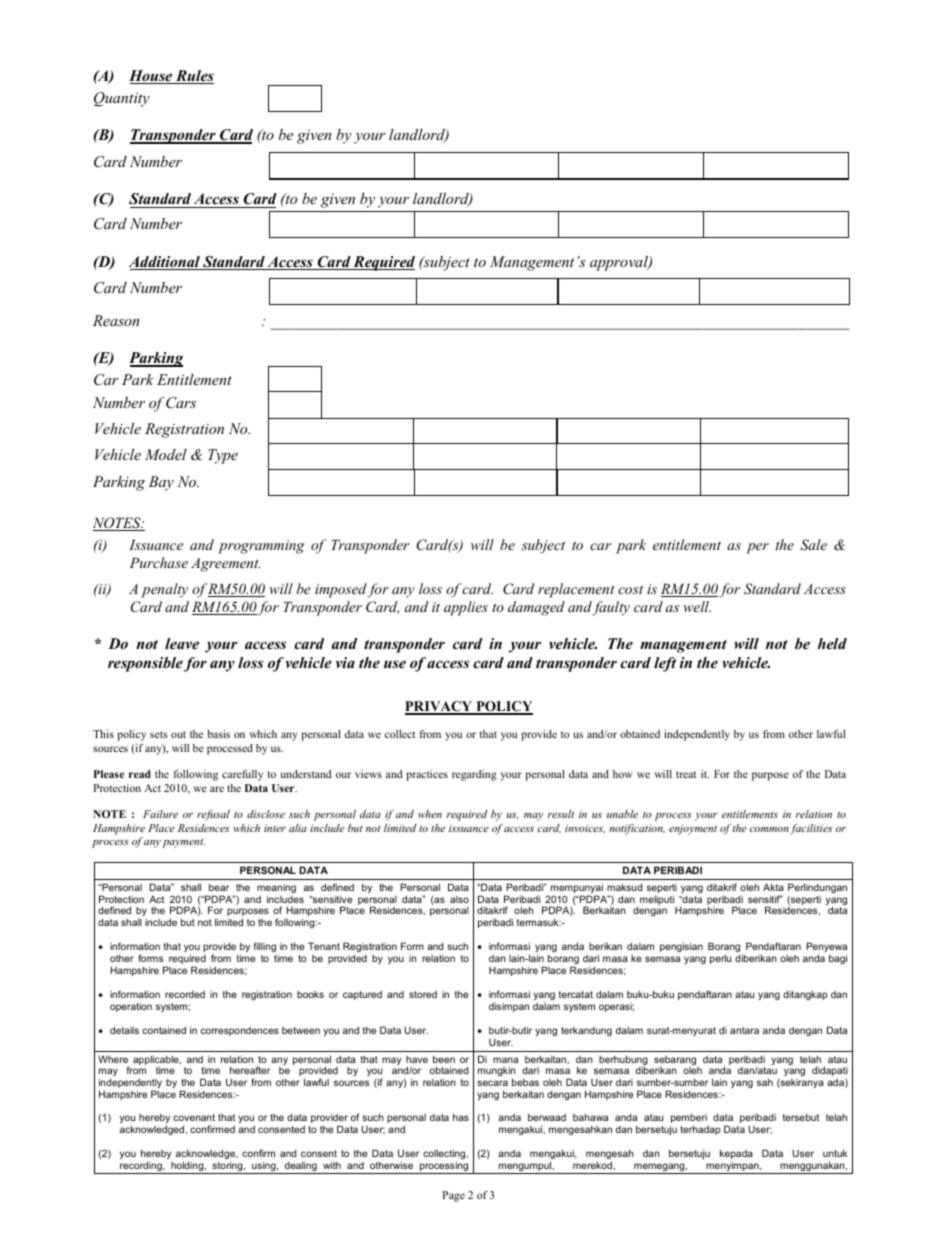  Describe the element at coordinates (453, 1196) in the screenshot. I see `Page` at that location.
